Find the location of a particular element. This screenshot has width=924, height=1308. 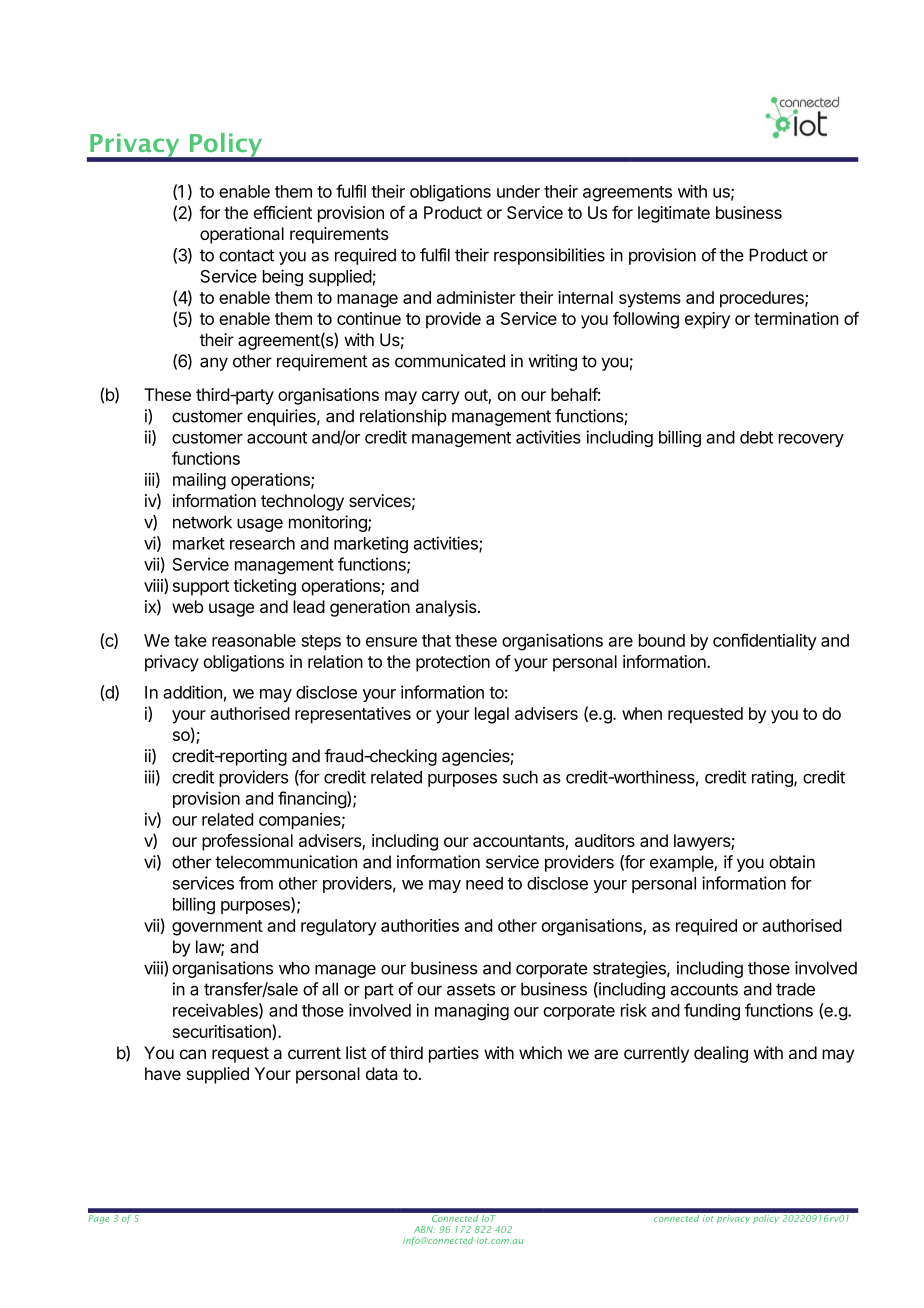

have is located at coordinates (163, 1073).
